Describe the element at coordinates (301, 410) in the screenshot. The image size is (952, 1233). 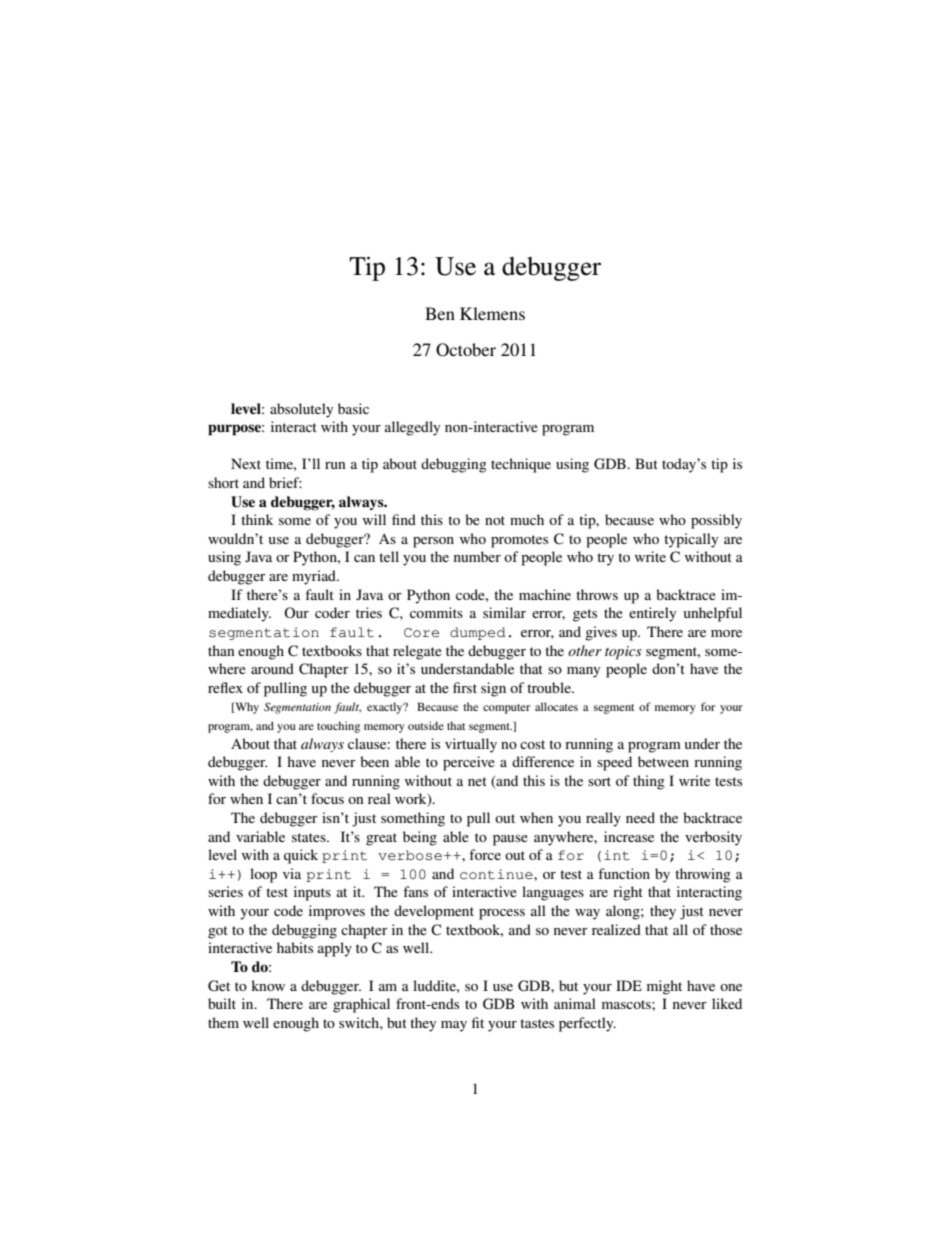
I see `absolutely` at that location.
